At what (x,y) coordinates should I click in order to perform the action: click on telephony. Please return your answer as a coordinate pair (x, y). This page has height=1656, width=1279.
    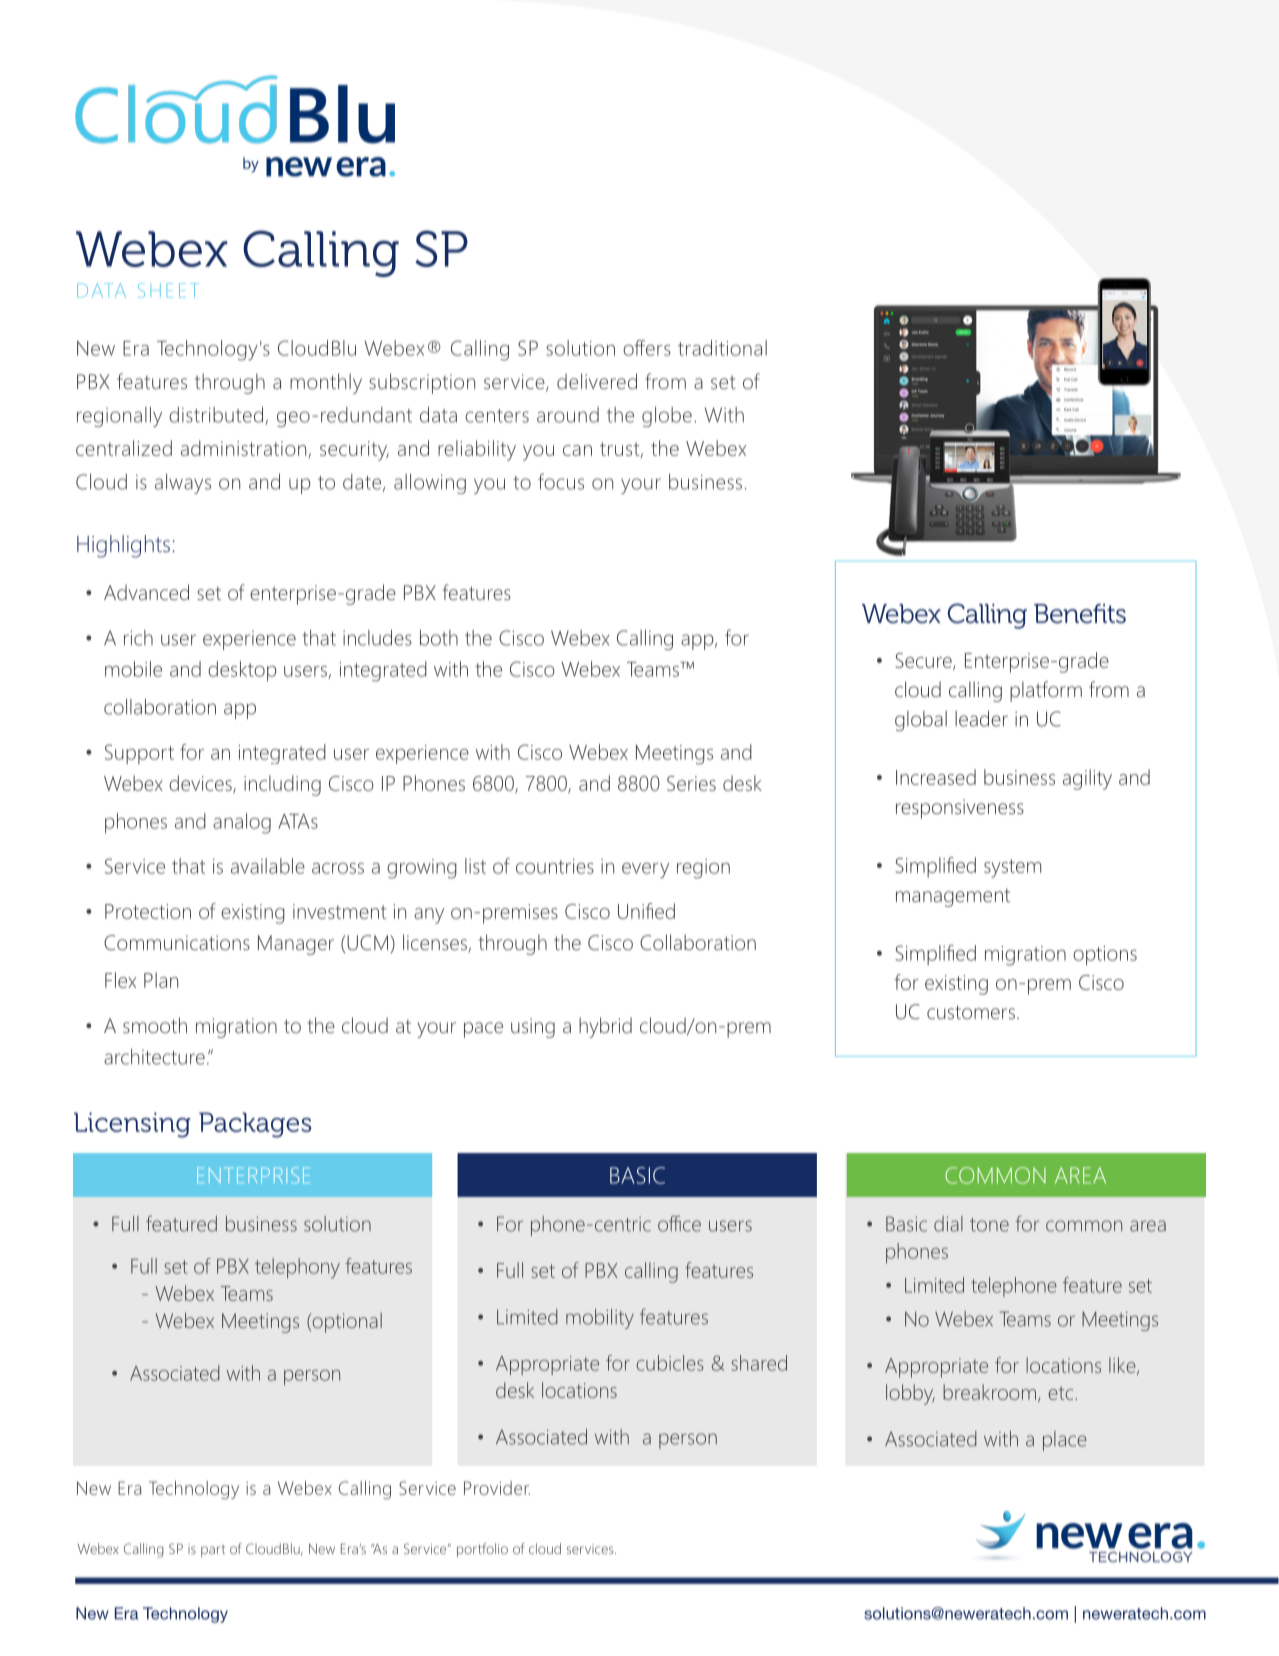
    Looking at the image, I should click on (297, 1268).
